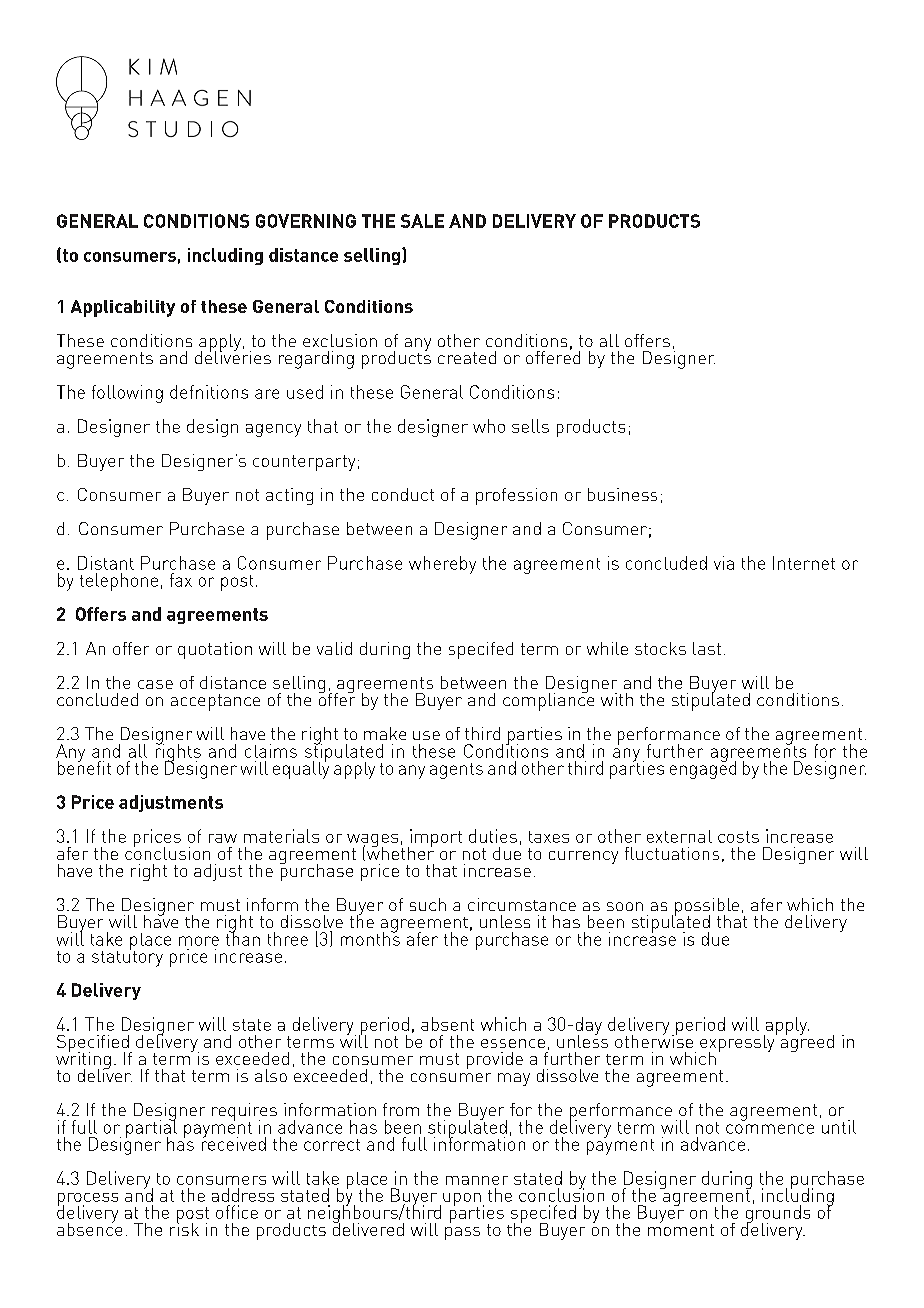  What do you see at coordinates (462, 1201) in the screenshot?
I see `upon` at bounding box center [462, 1201].
